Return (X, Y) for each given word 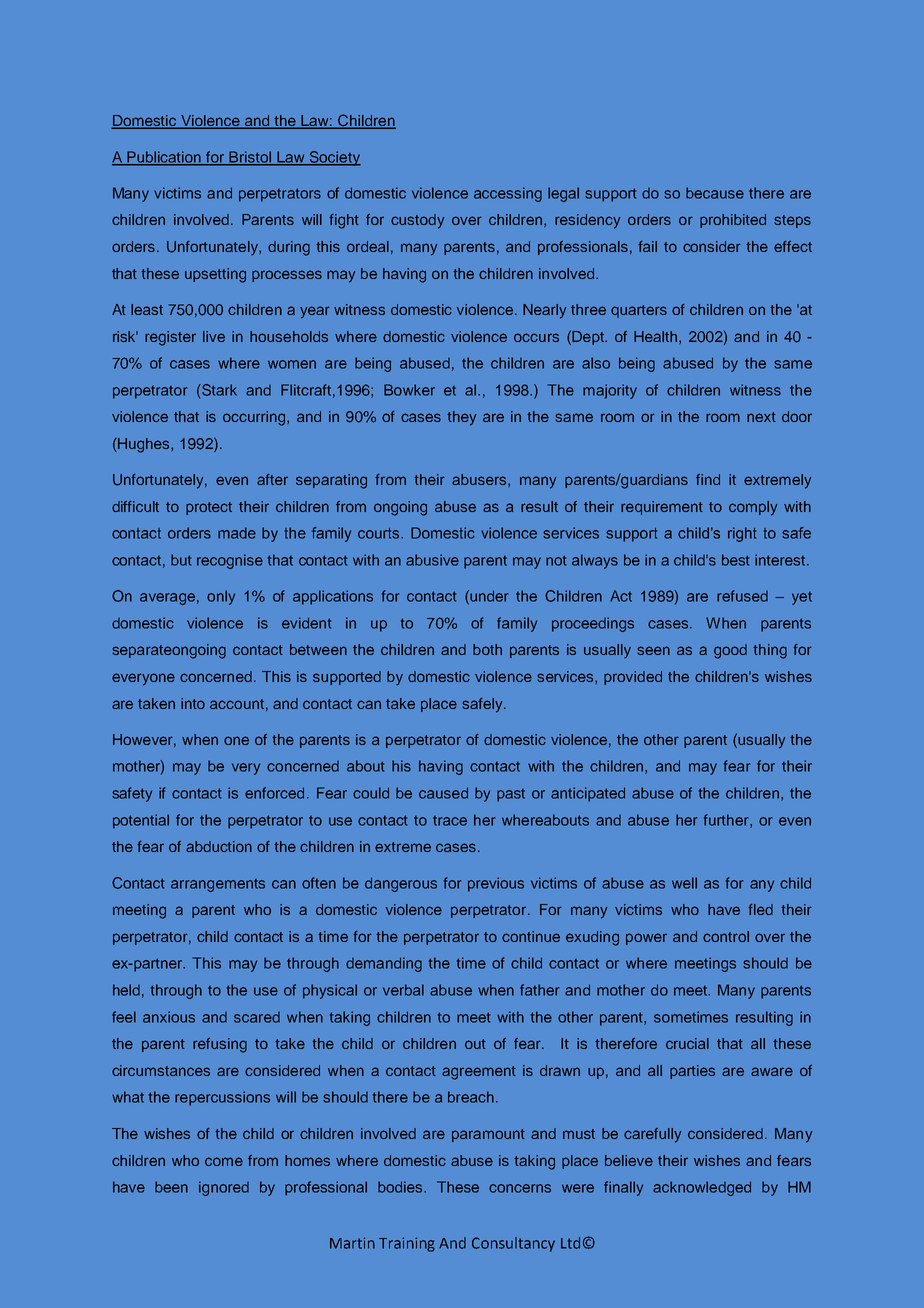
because (715, 193)
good (730, 651)
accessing (508, 194)
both (487, 649)
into (193, 703)
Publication (164, 158)
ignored (224, 1188)
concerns (520, 1188)
